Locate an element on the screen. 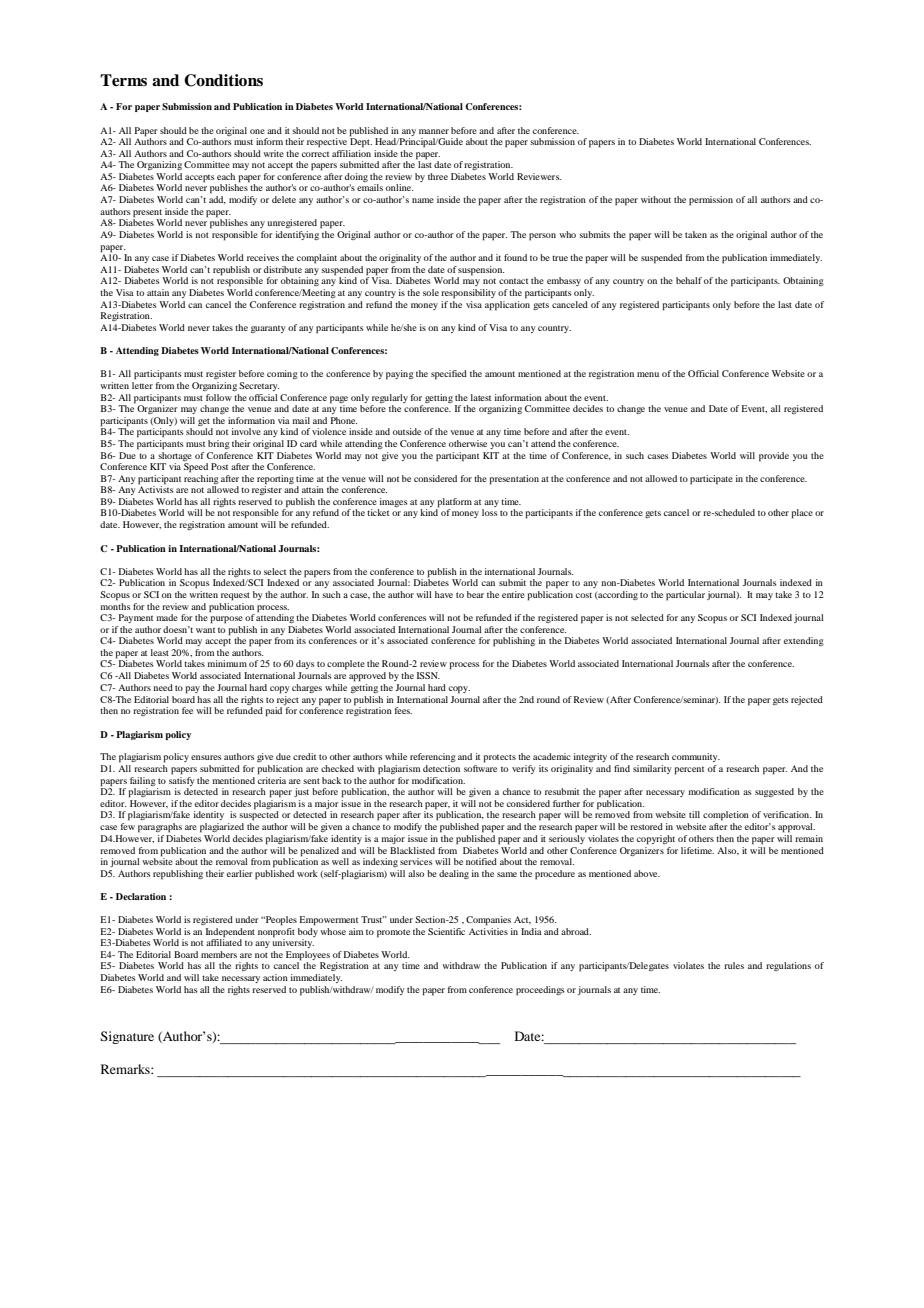 The width and height of the screenshot is (924, 1308). menu is located at coordinates (648, 374).
